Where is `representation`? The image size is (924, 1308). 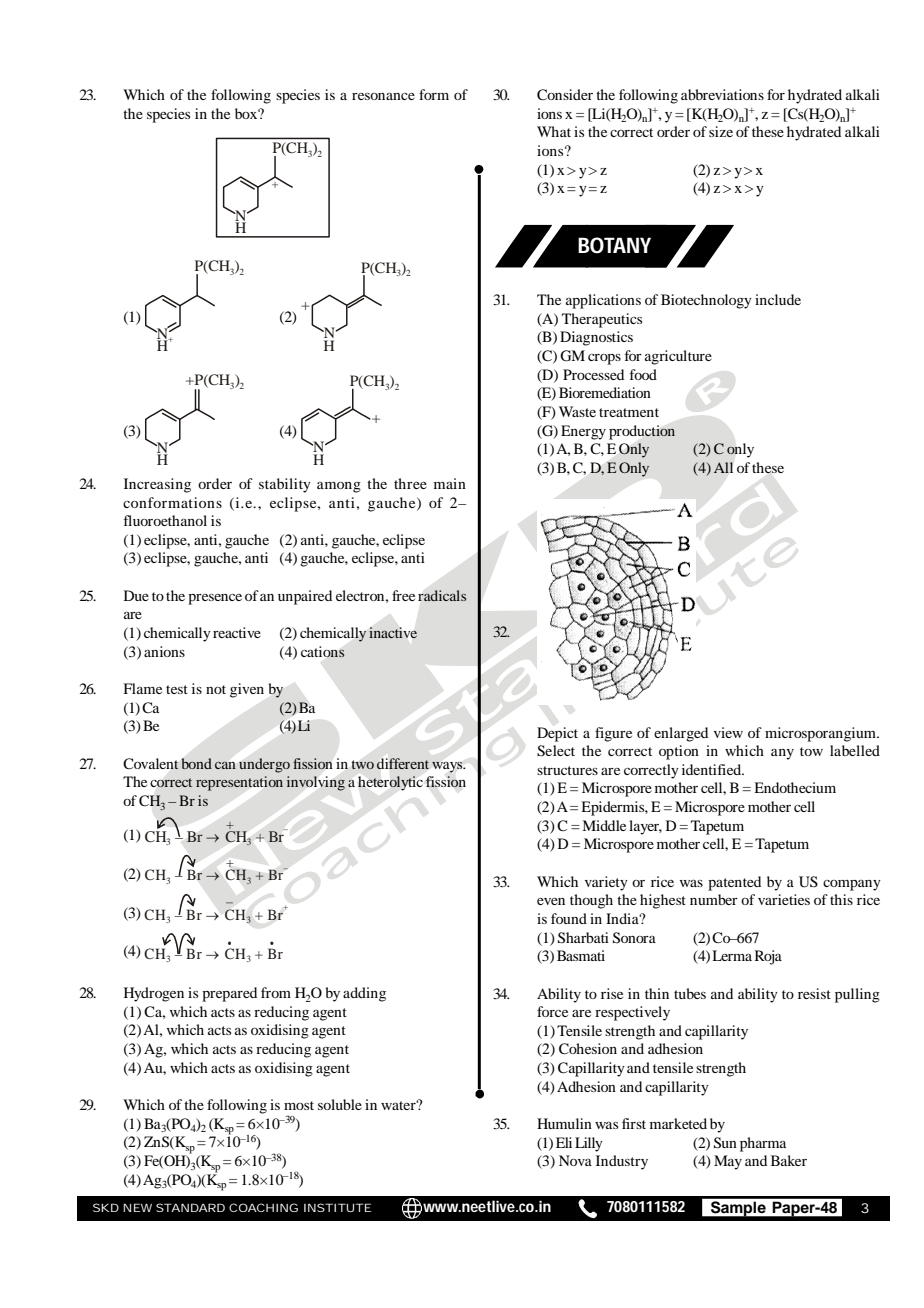
representation is located at coordinates (239, 783).
